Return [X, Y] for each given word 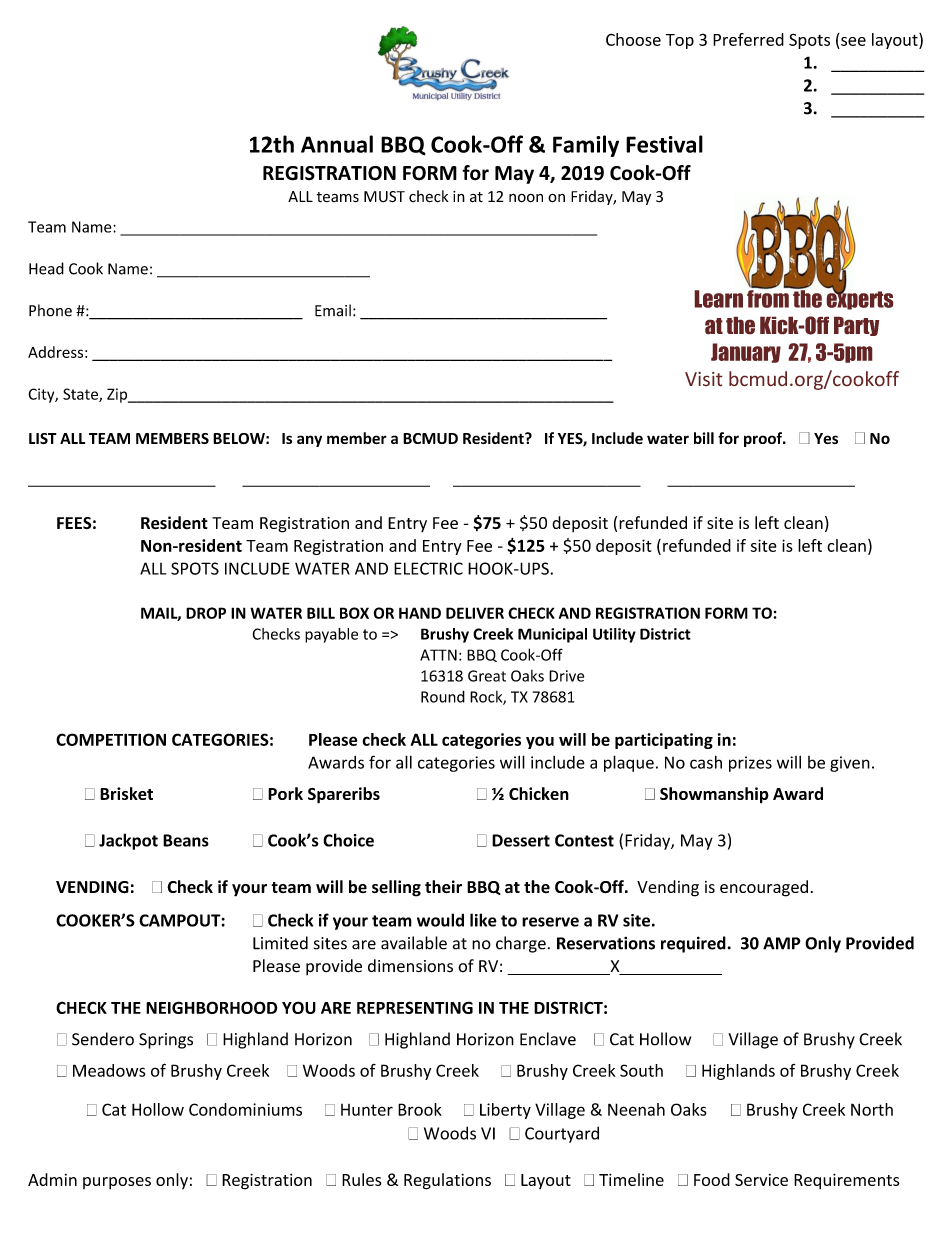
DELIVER [475, 613]
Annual [337, 144]
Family [586, 146]
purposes [117, 1183]
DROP [206, 613]
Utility [614, 635]
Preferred [748, 39]
